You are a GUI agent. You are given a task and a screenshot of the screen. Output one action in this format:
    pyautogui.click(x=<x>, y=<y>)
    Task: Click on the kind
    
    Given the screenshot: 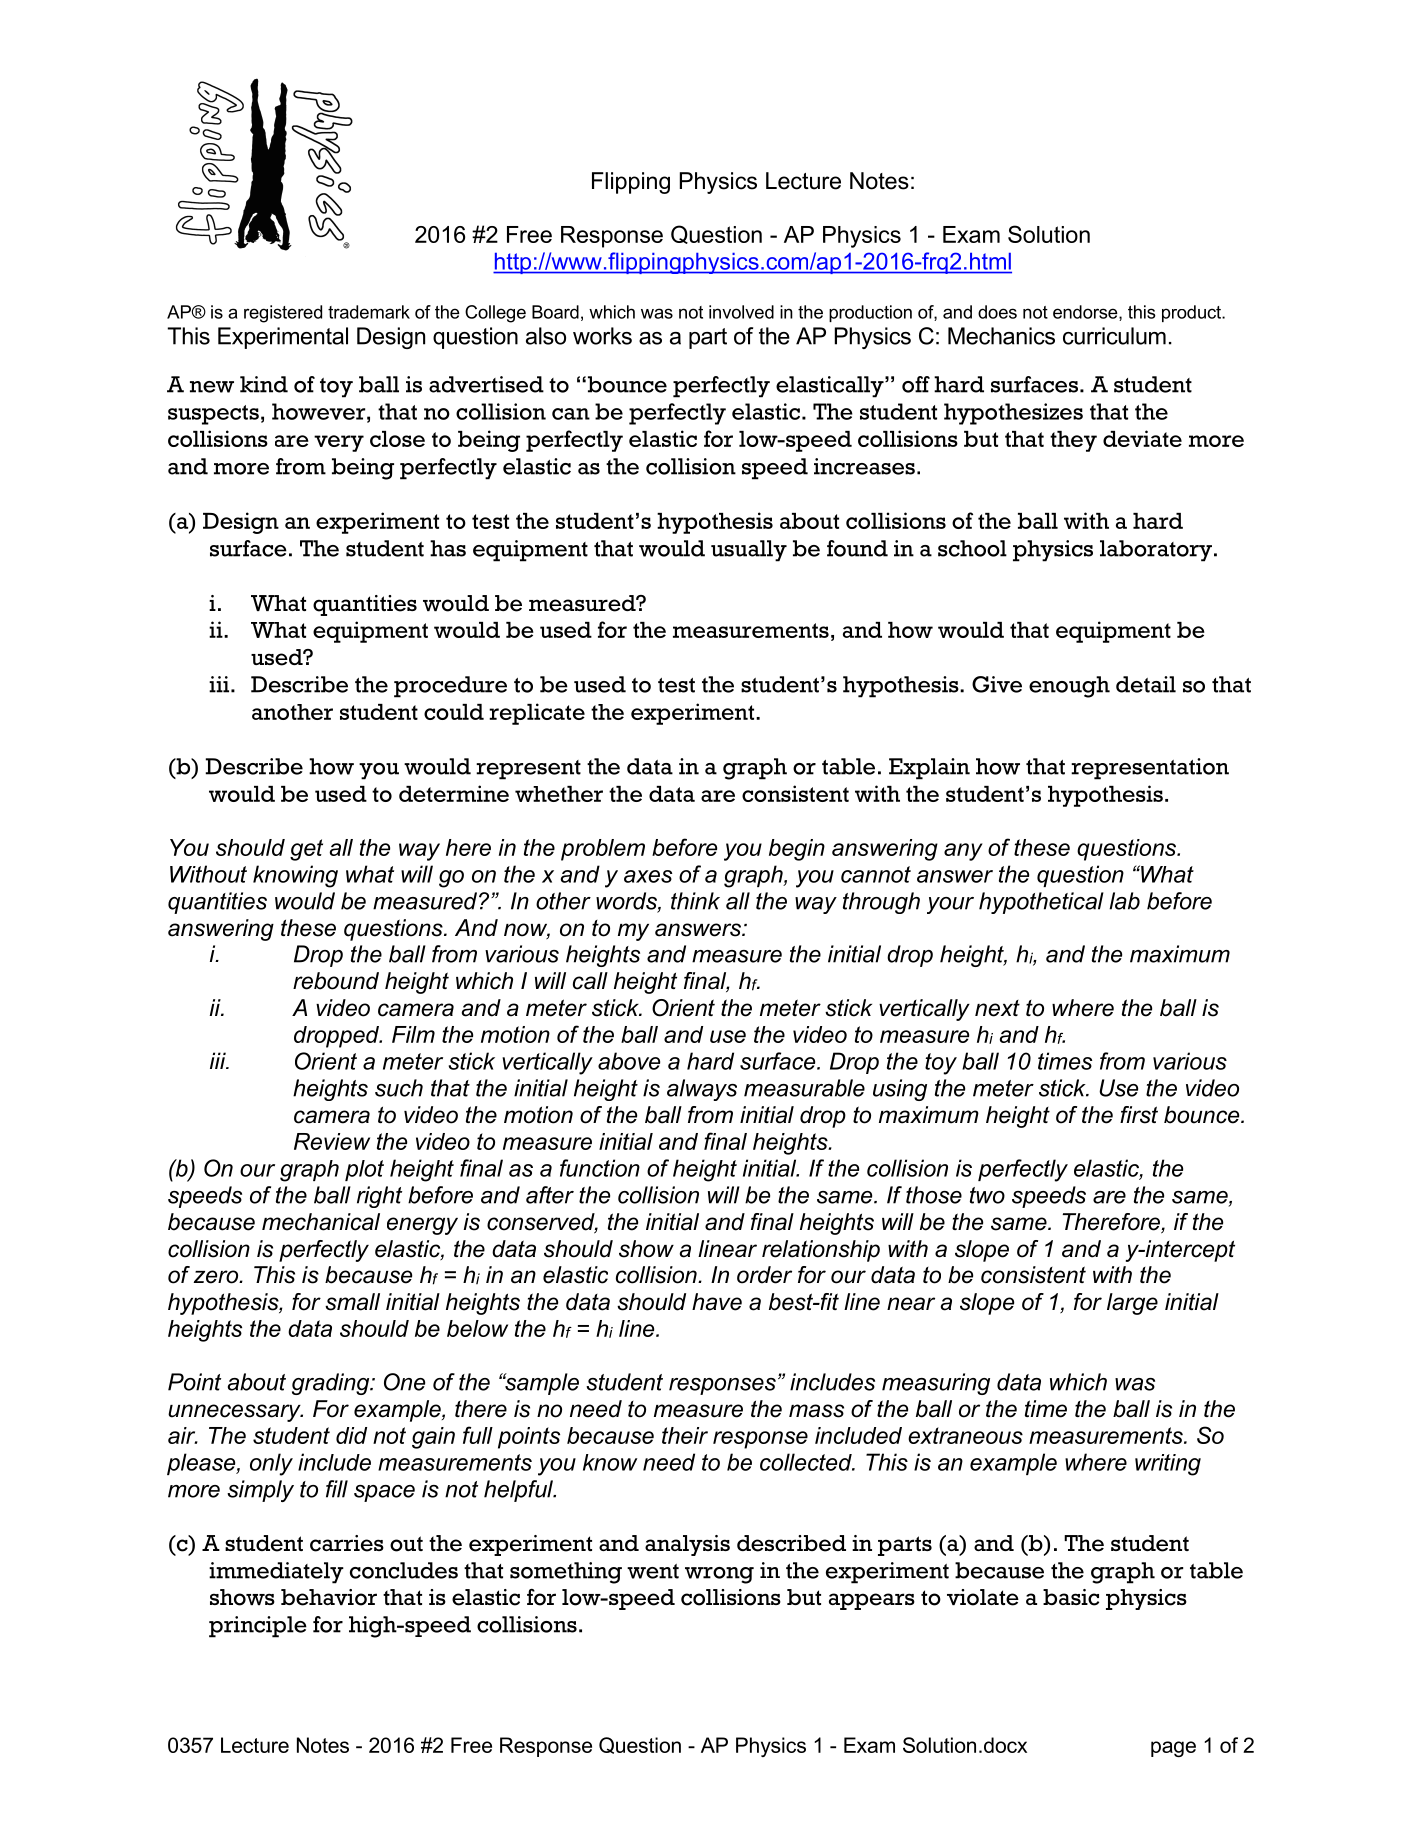 What is the action you would take?
    pyautogui.click(x=264, y=384)
